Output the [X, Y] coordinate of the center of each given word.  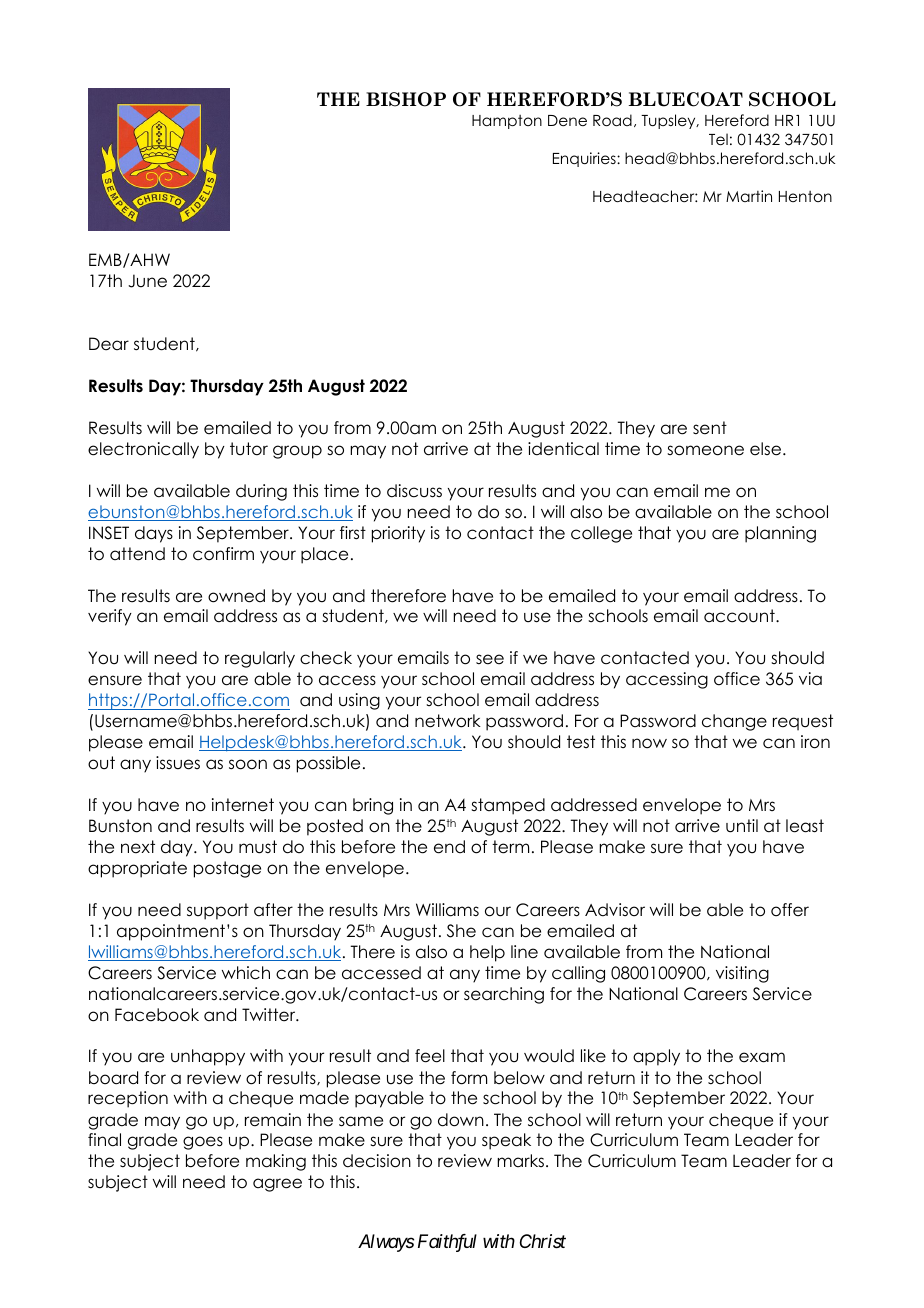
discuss [414, 491]
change [734, 722]
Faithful [447, 1243]
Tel [718, 139]
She [461, 931]
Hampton [507, 122]
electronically [143, 450]
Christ [543, 1241]
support [218, 911]
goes [203, 1143]
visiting [742, 974]
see [490, 659]
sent [710, 428]
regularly [260, 659]
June [147, 281]
